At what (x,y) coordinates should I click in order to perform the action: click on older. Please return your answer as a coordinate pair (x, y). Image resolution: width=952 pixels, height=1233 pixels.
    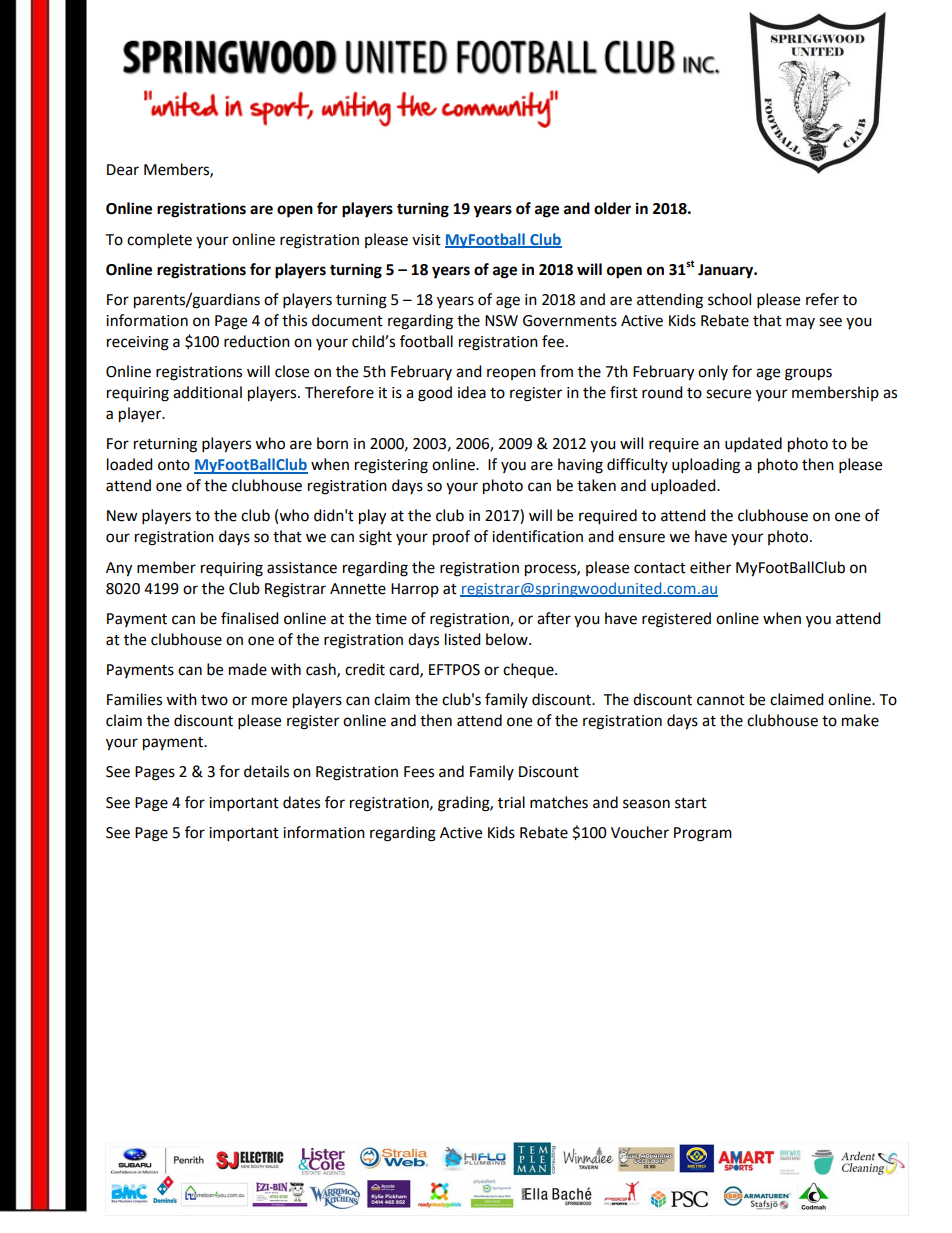
    Looking at the image, I should click on (612, 208).
